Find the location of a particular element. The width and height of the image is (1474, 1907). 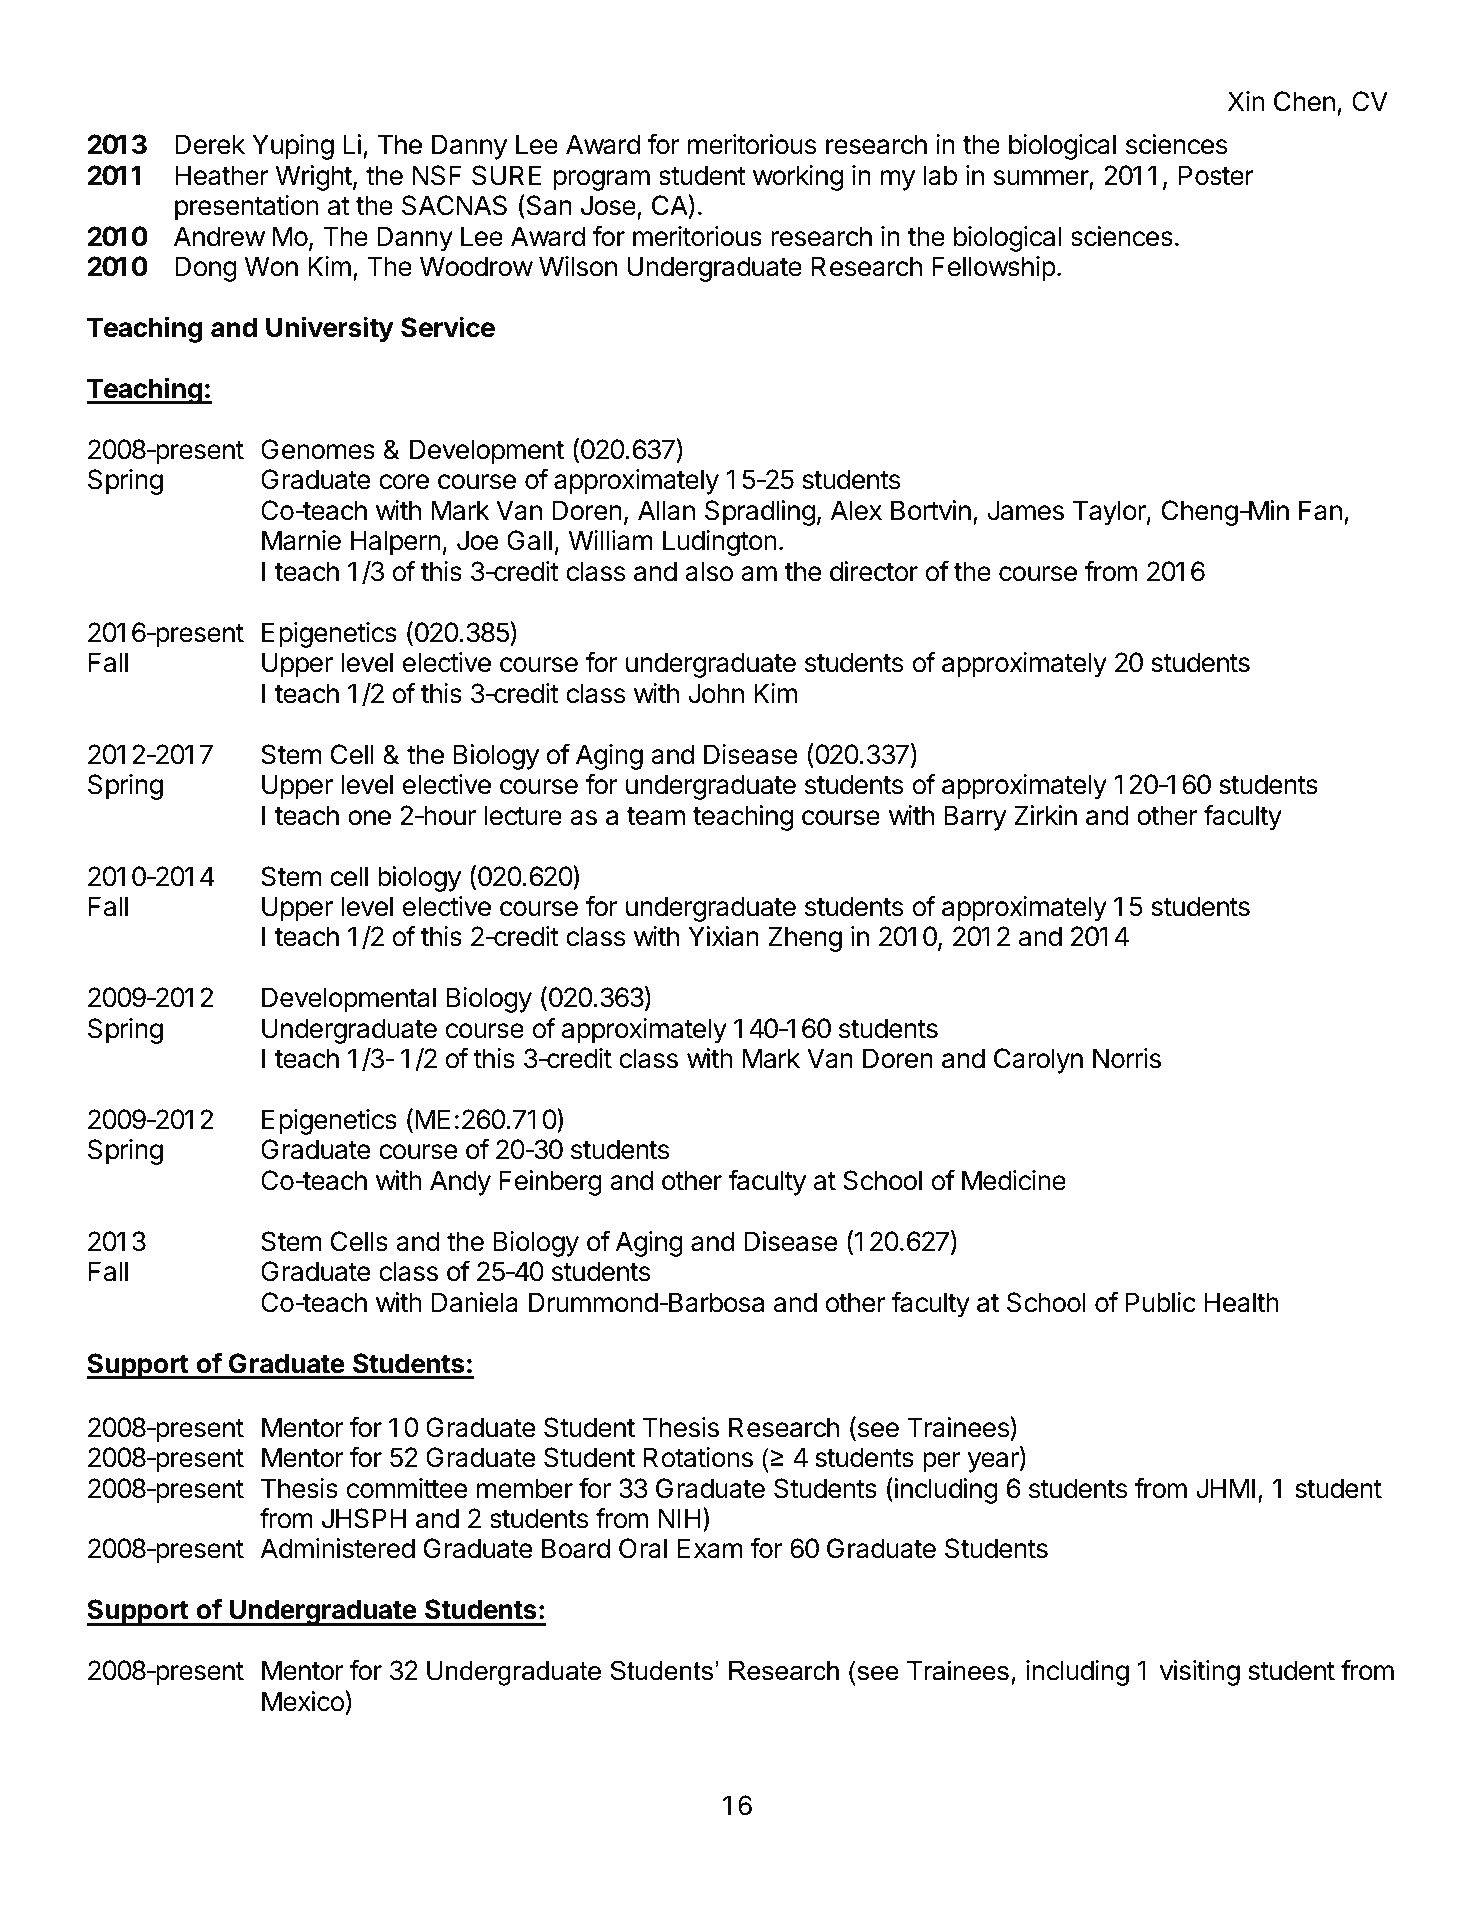

Daniela is located at coordinates (475, 1302).
